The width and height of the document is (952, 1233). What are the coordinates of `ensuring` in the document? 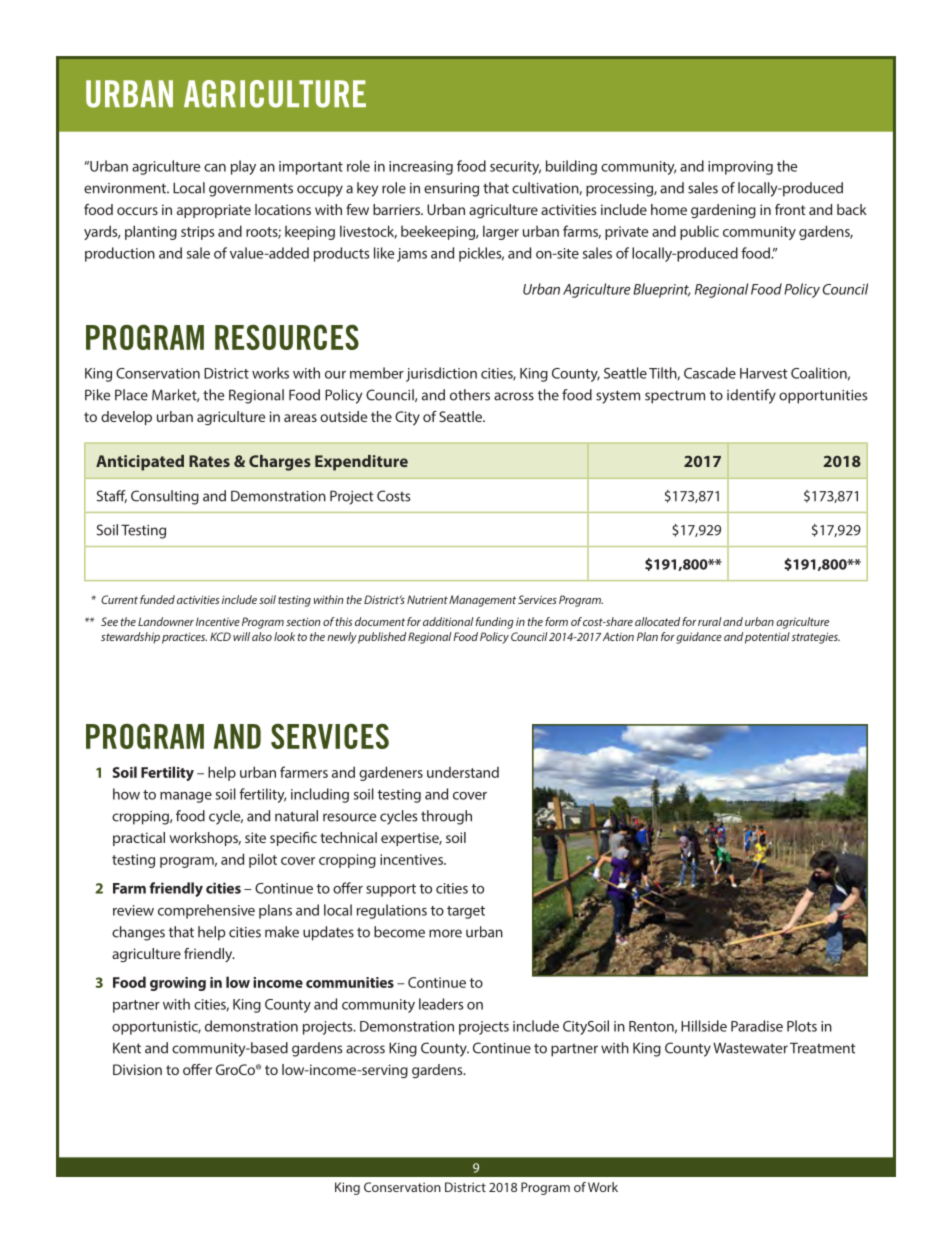 It's located at (451, 190).
